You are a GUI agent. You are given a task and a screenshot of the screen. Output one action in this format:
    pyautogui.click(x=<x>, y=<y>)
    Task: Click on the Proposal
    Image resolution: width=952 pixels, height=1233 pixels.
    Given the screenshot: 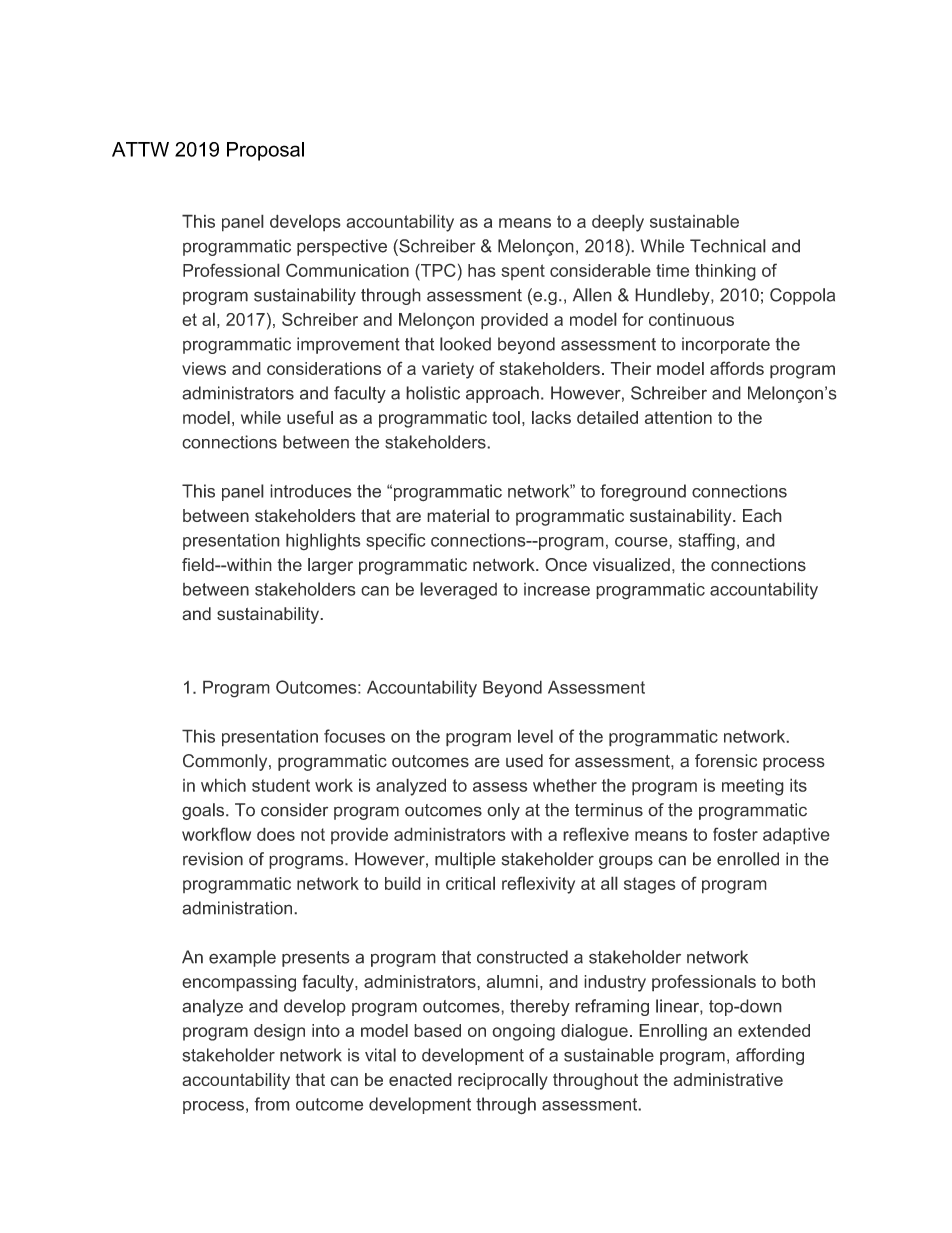 What is the action you would take?
    pyautogui.click(x=265, y=151)
